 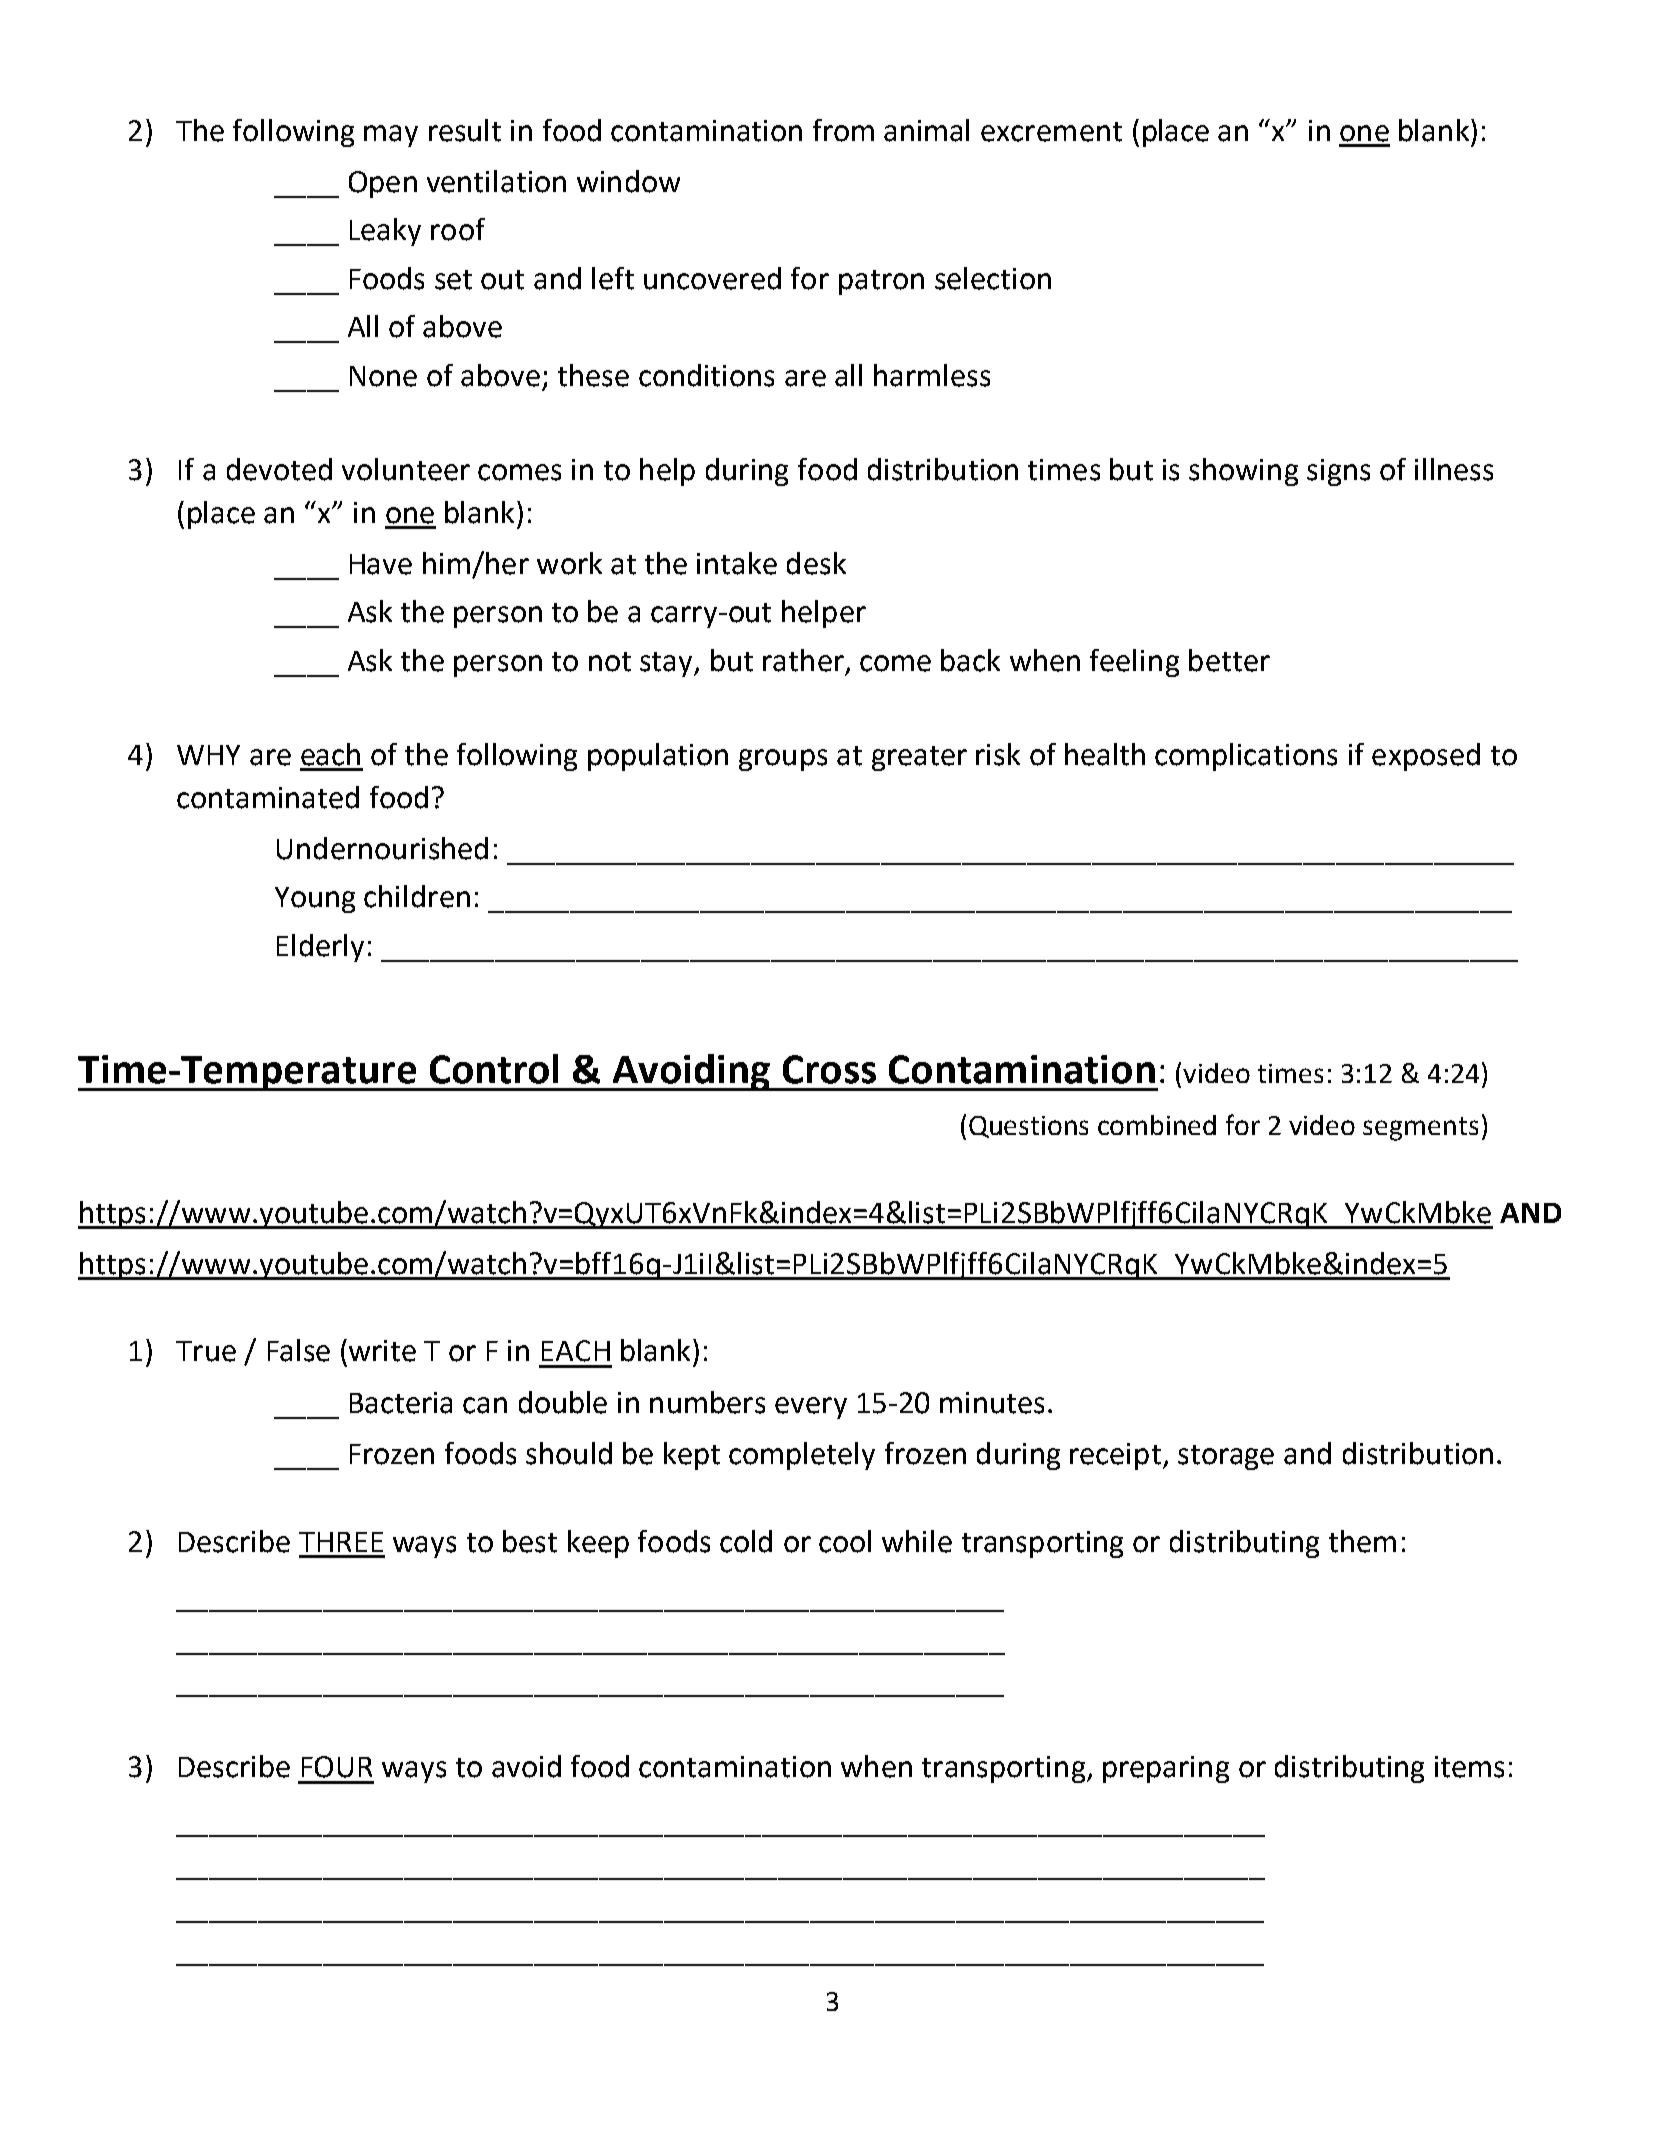 What do you see at coordinates (381, 564) in the image?
I see `Have` at bounding box center [381, 564].
